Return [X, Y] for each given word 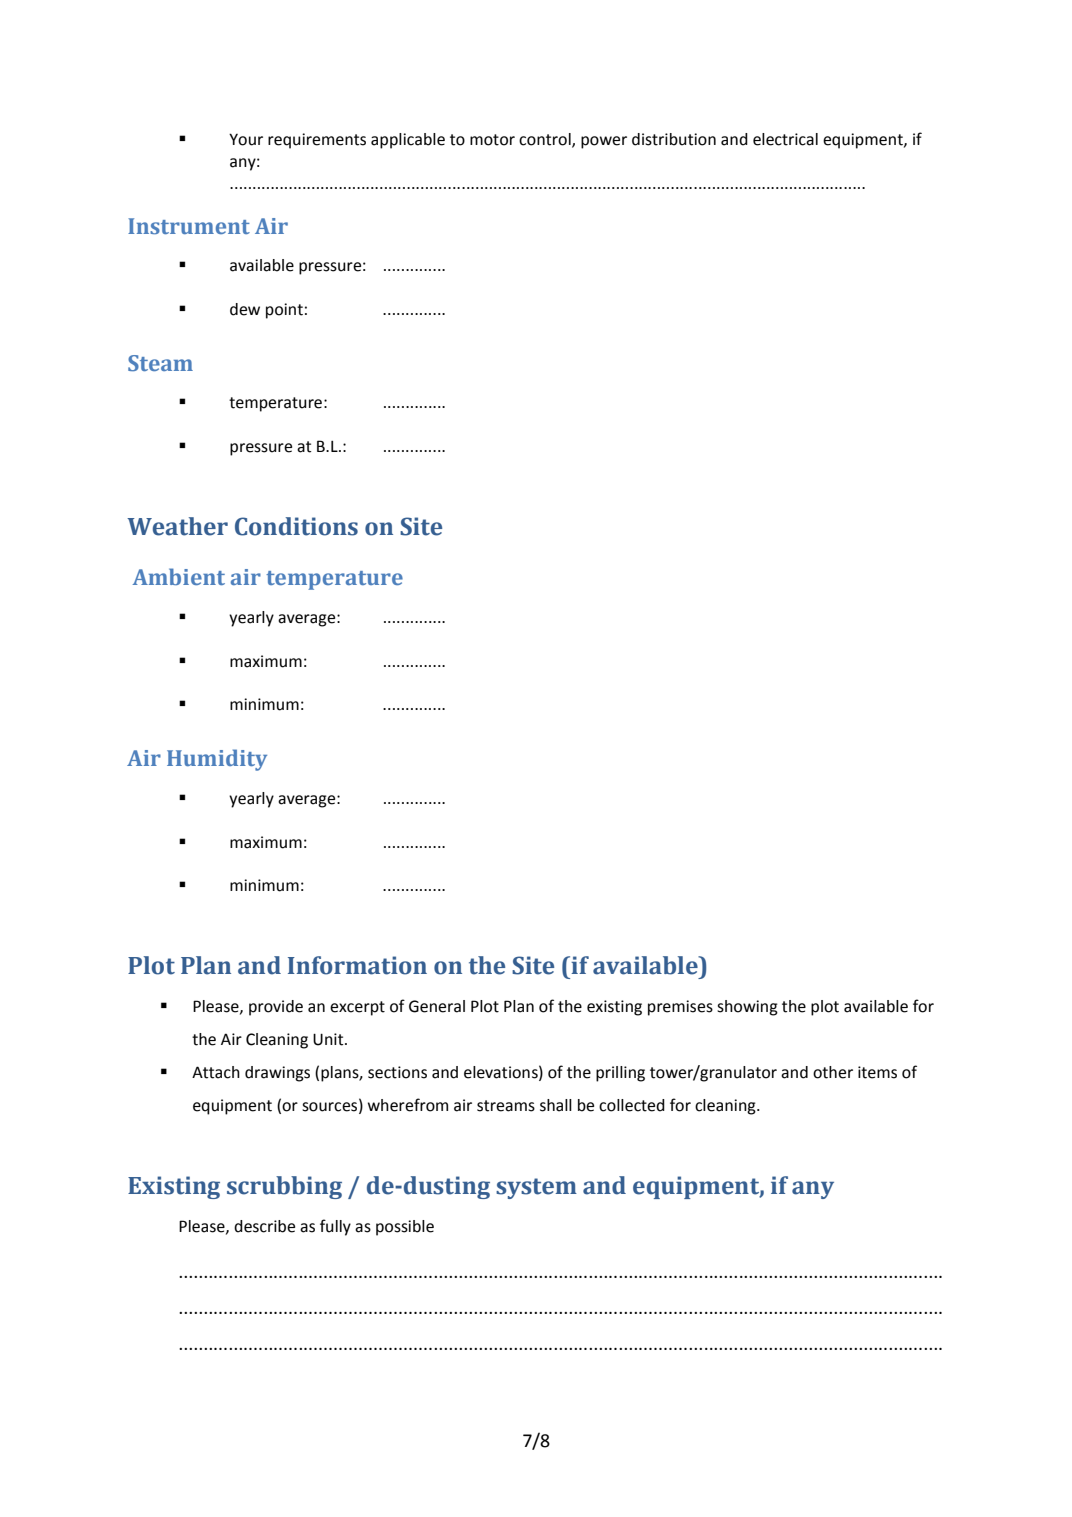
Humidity [217, 760]
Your [246, 139]
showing [747, 1008]
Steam [160, 363]
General [437, 1006]
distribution [674, 139]
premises [680, 1008]
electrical [785, 139]
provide [276, 1008]
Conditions [296, 526]
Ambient [179, 576]
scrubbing [284, 1187]
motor [492, 140]
